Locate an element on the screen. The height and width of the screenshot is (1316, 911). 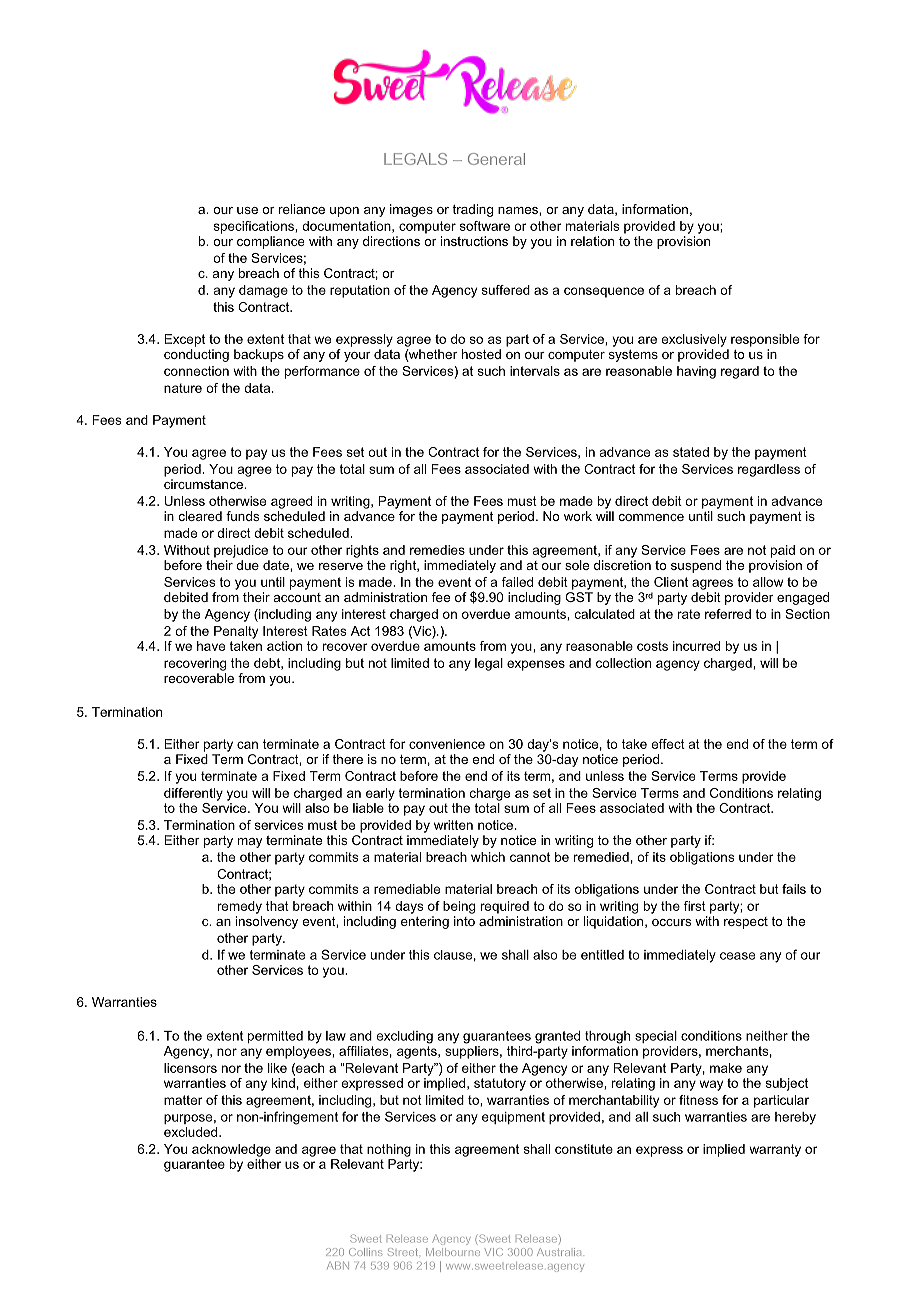
ABN is located at coordinates (338, 1265).
